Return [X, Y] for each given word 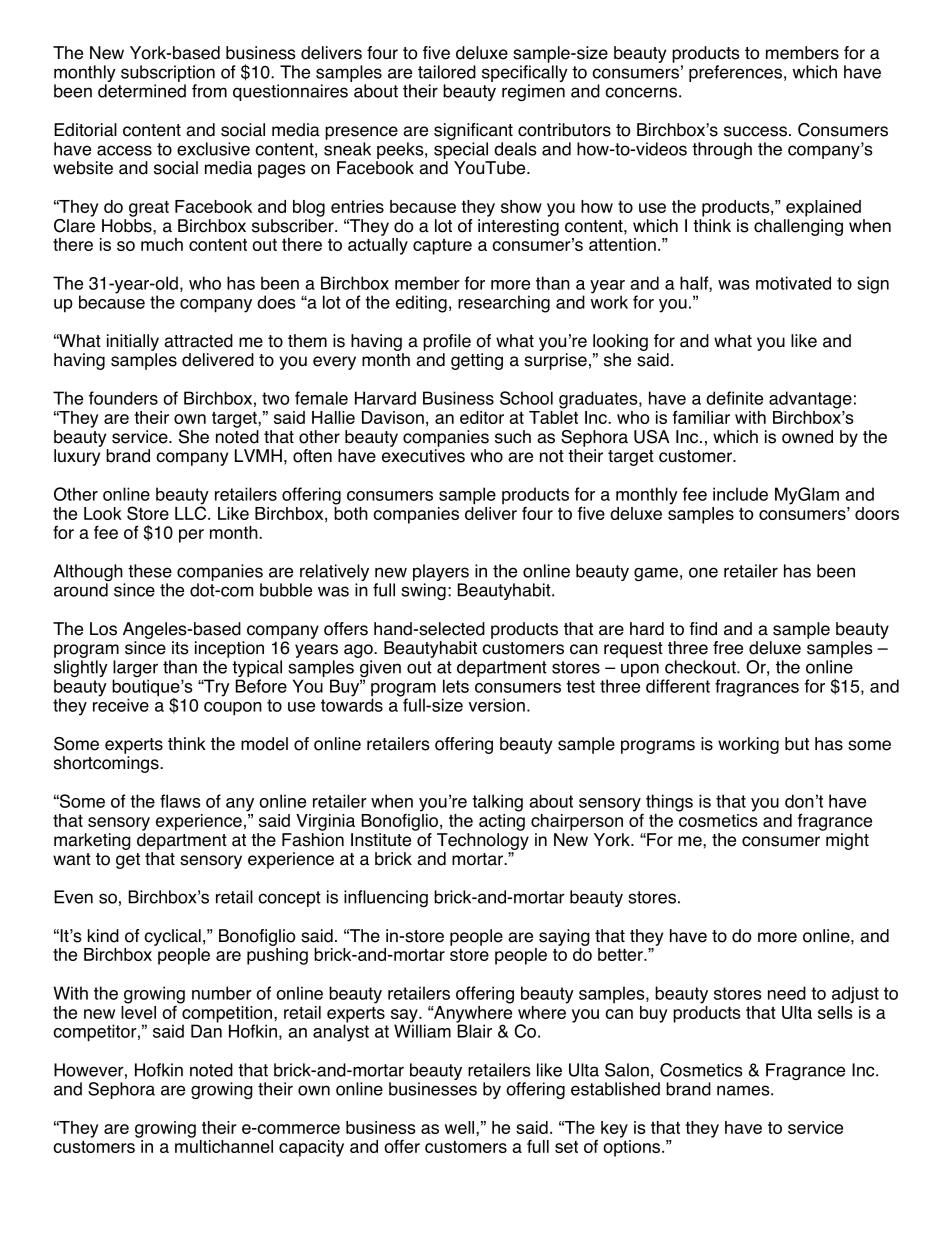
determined [142, 91]
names [744, 1090]
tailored [447, 72]
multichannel [224, 1145]
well [461, 1127]
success [755, 131]
